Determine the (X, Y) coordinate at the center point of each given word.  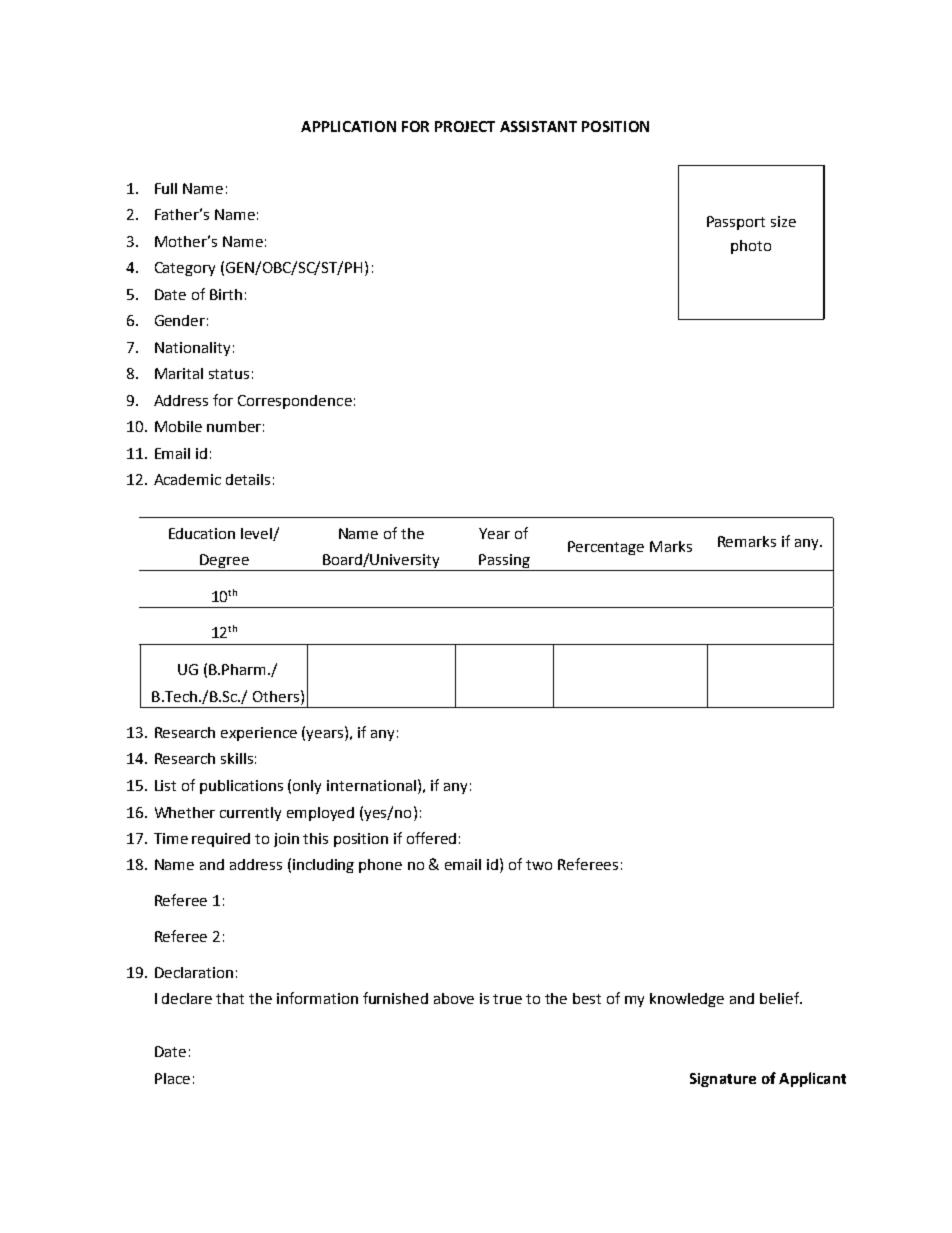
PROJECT (465, 126)
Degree (224, 562)
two (539, 865)
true (507, 999)
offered (431, 838)
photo (751, 247)
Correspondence (295, 402)
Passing (504, 562)
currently (250, 814)
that (230, 998)
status (229, 374)
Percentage (606, 548)
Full (166, 188)
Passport (736, 223)
